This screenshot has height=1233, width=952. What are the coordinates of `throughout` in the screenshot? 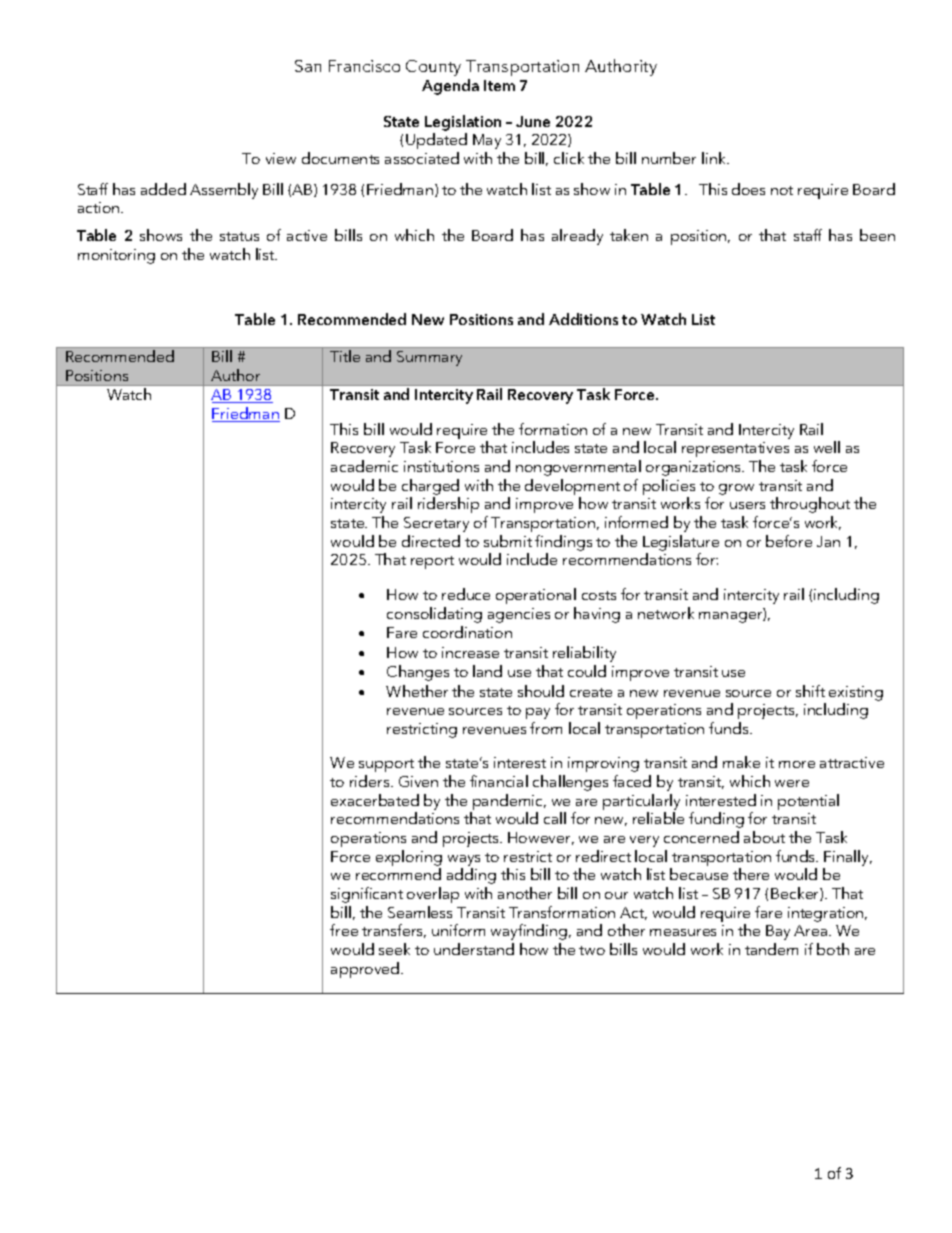 It's located at (810, 505).
